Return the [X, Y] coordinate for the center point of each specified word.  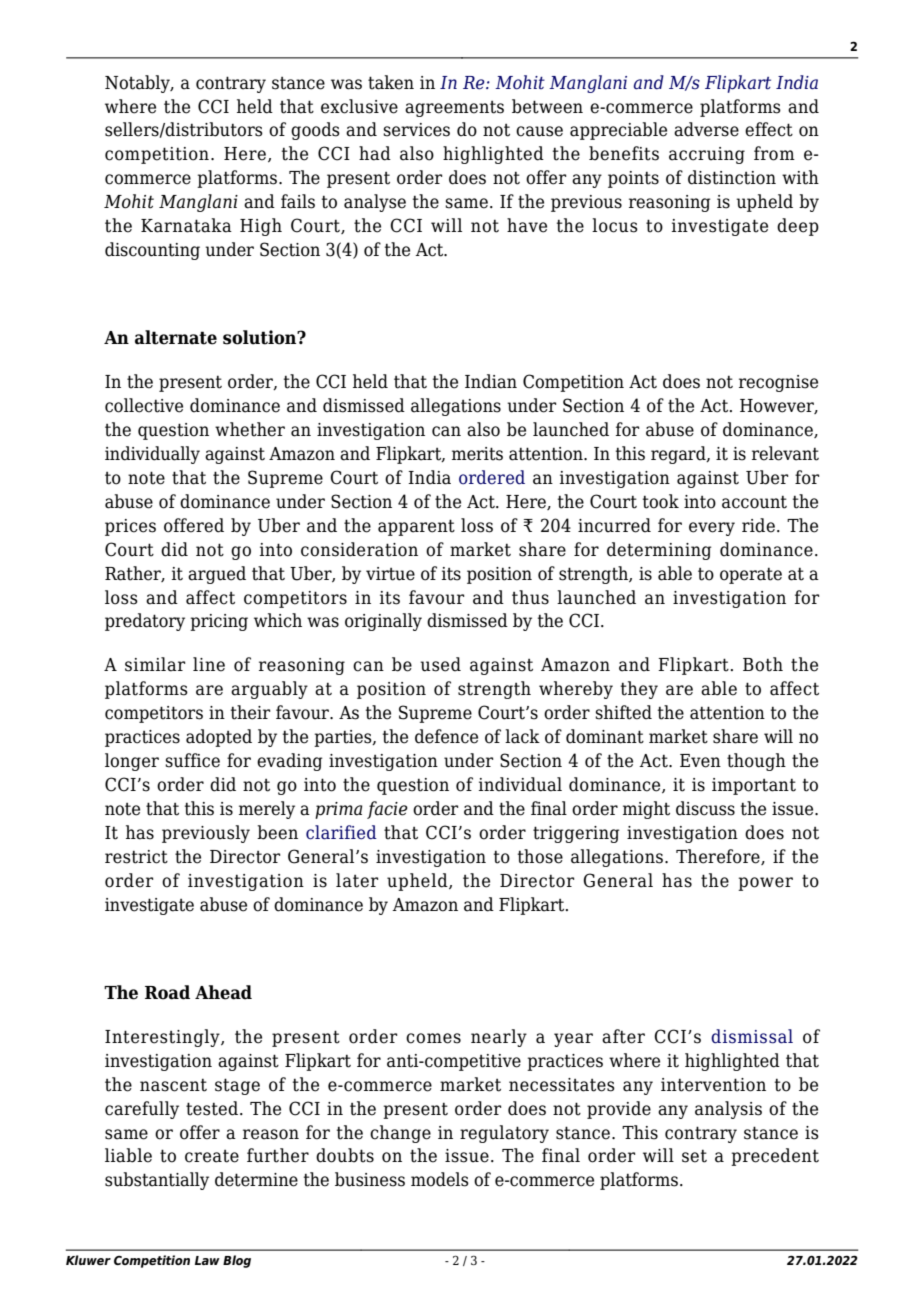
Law [207, 1260]
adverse [706, 129]
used [440, 664]
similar [155, 664]
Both [763, 664]
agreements [454, 109]
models [440, 1179]
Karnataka [186, 225]
